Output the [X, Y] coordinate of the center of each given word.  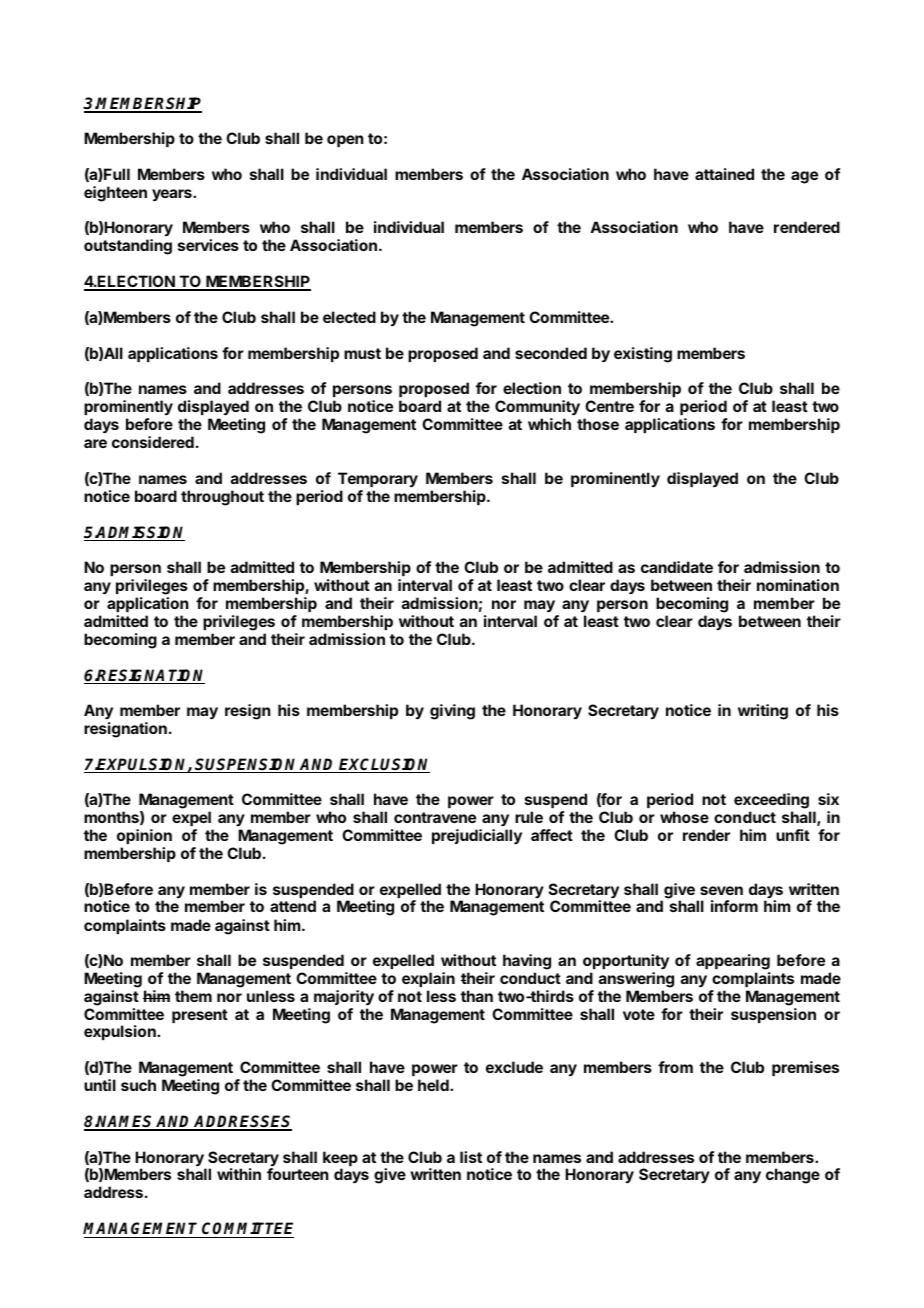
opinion [144, 836]
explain [428, 979]
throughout [222, 498]
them [193, 996]
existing [643, 355]
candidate [677, 567]
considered [153, 442]
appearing [733, 963]
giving [452, 712]
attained [724, 174]
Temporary [378, 479]
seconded [551, 353]
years [173, 195]
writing [763, 712]
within [239, 1174]
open [345, 141]
